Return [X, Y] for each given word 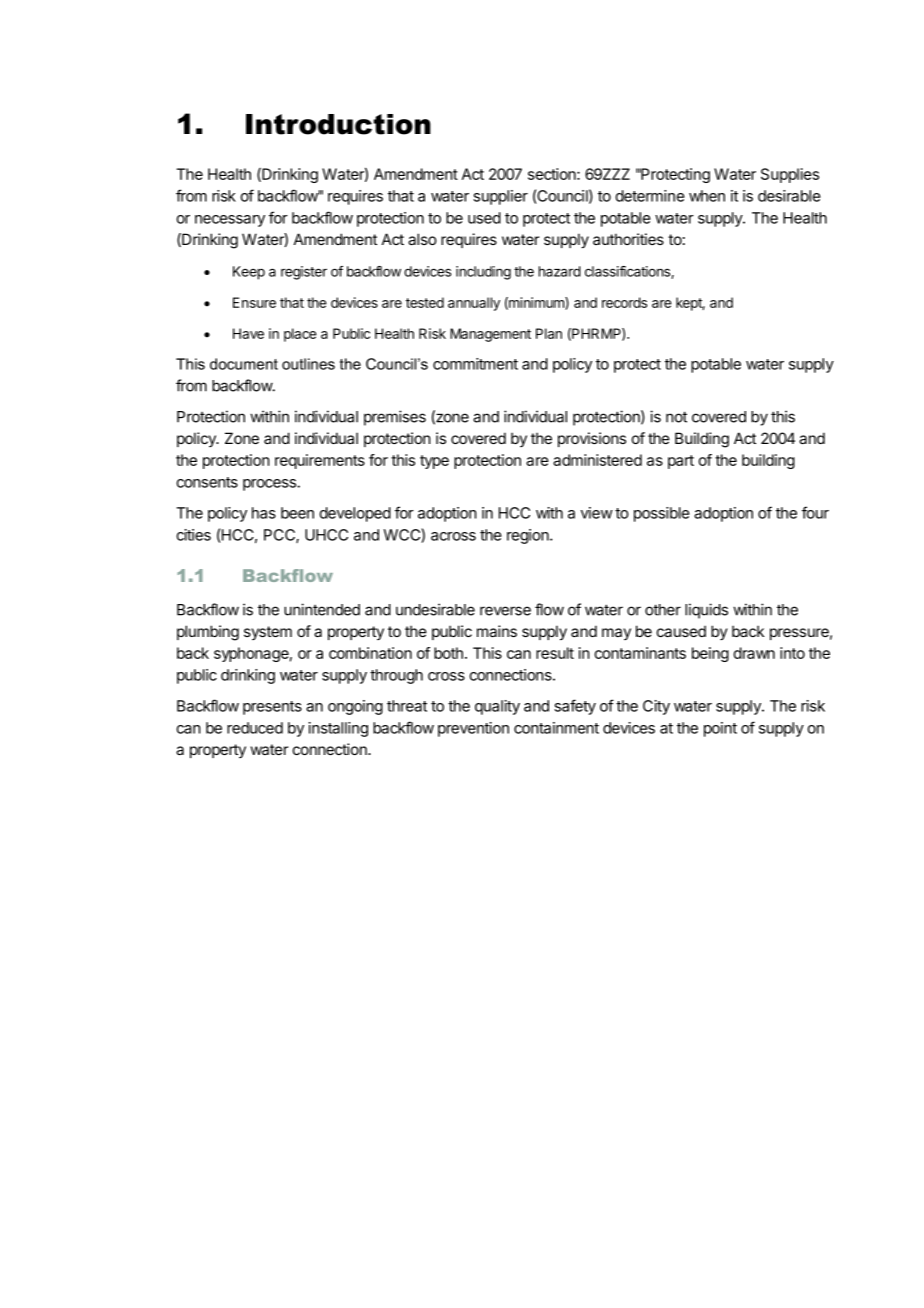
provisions [592, 439]
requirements [320, 461]
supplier [500, 197]
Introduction [338, 124]
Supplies [790, 175]
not [676, 417]
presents [272, 708]
